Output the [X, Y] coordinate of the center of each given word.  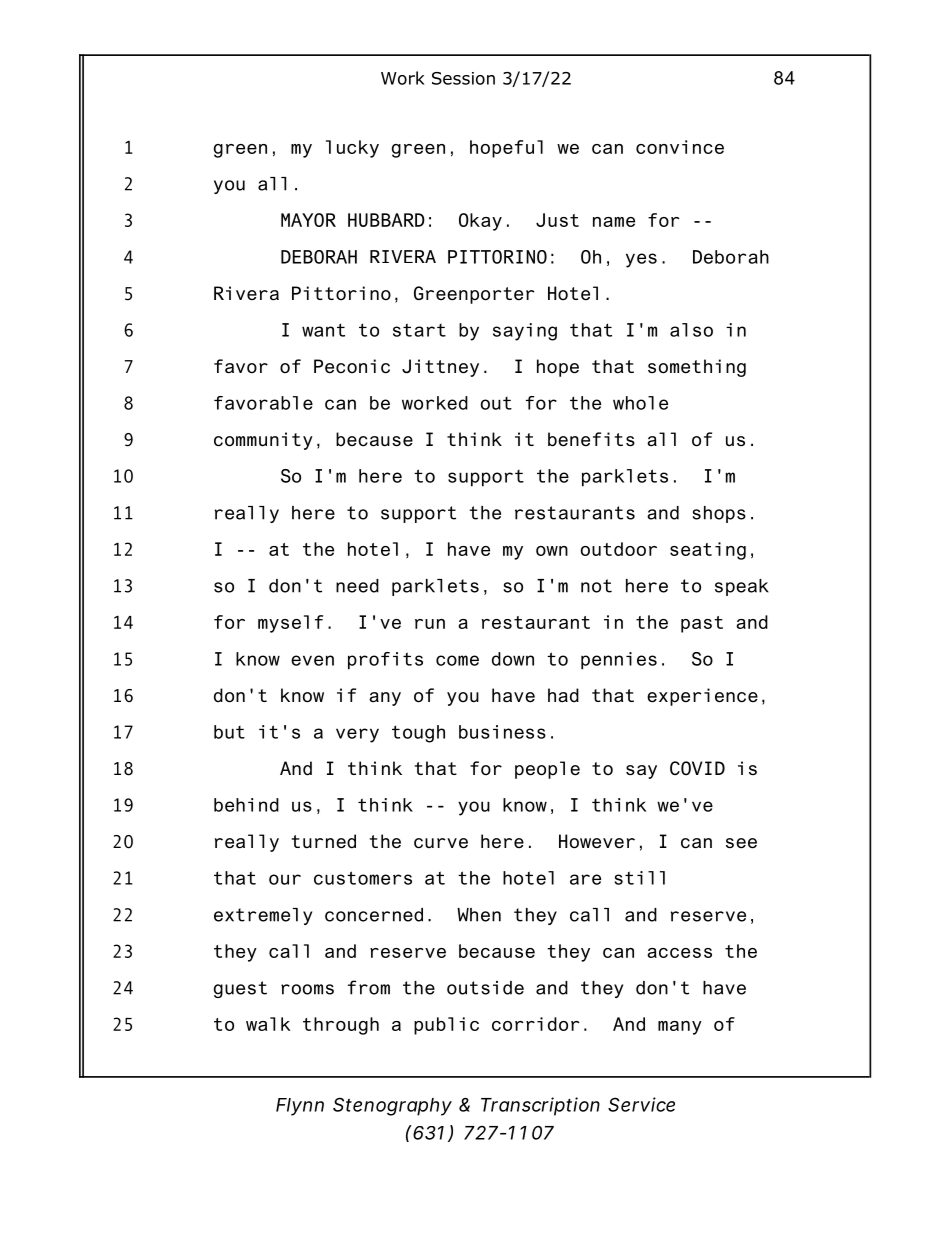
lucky [352, 149]
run [430, 624]
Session [463, 78]
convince [680, 147]
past [702, 624]
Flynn [300, 1107]
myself [290, 624]
